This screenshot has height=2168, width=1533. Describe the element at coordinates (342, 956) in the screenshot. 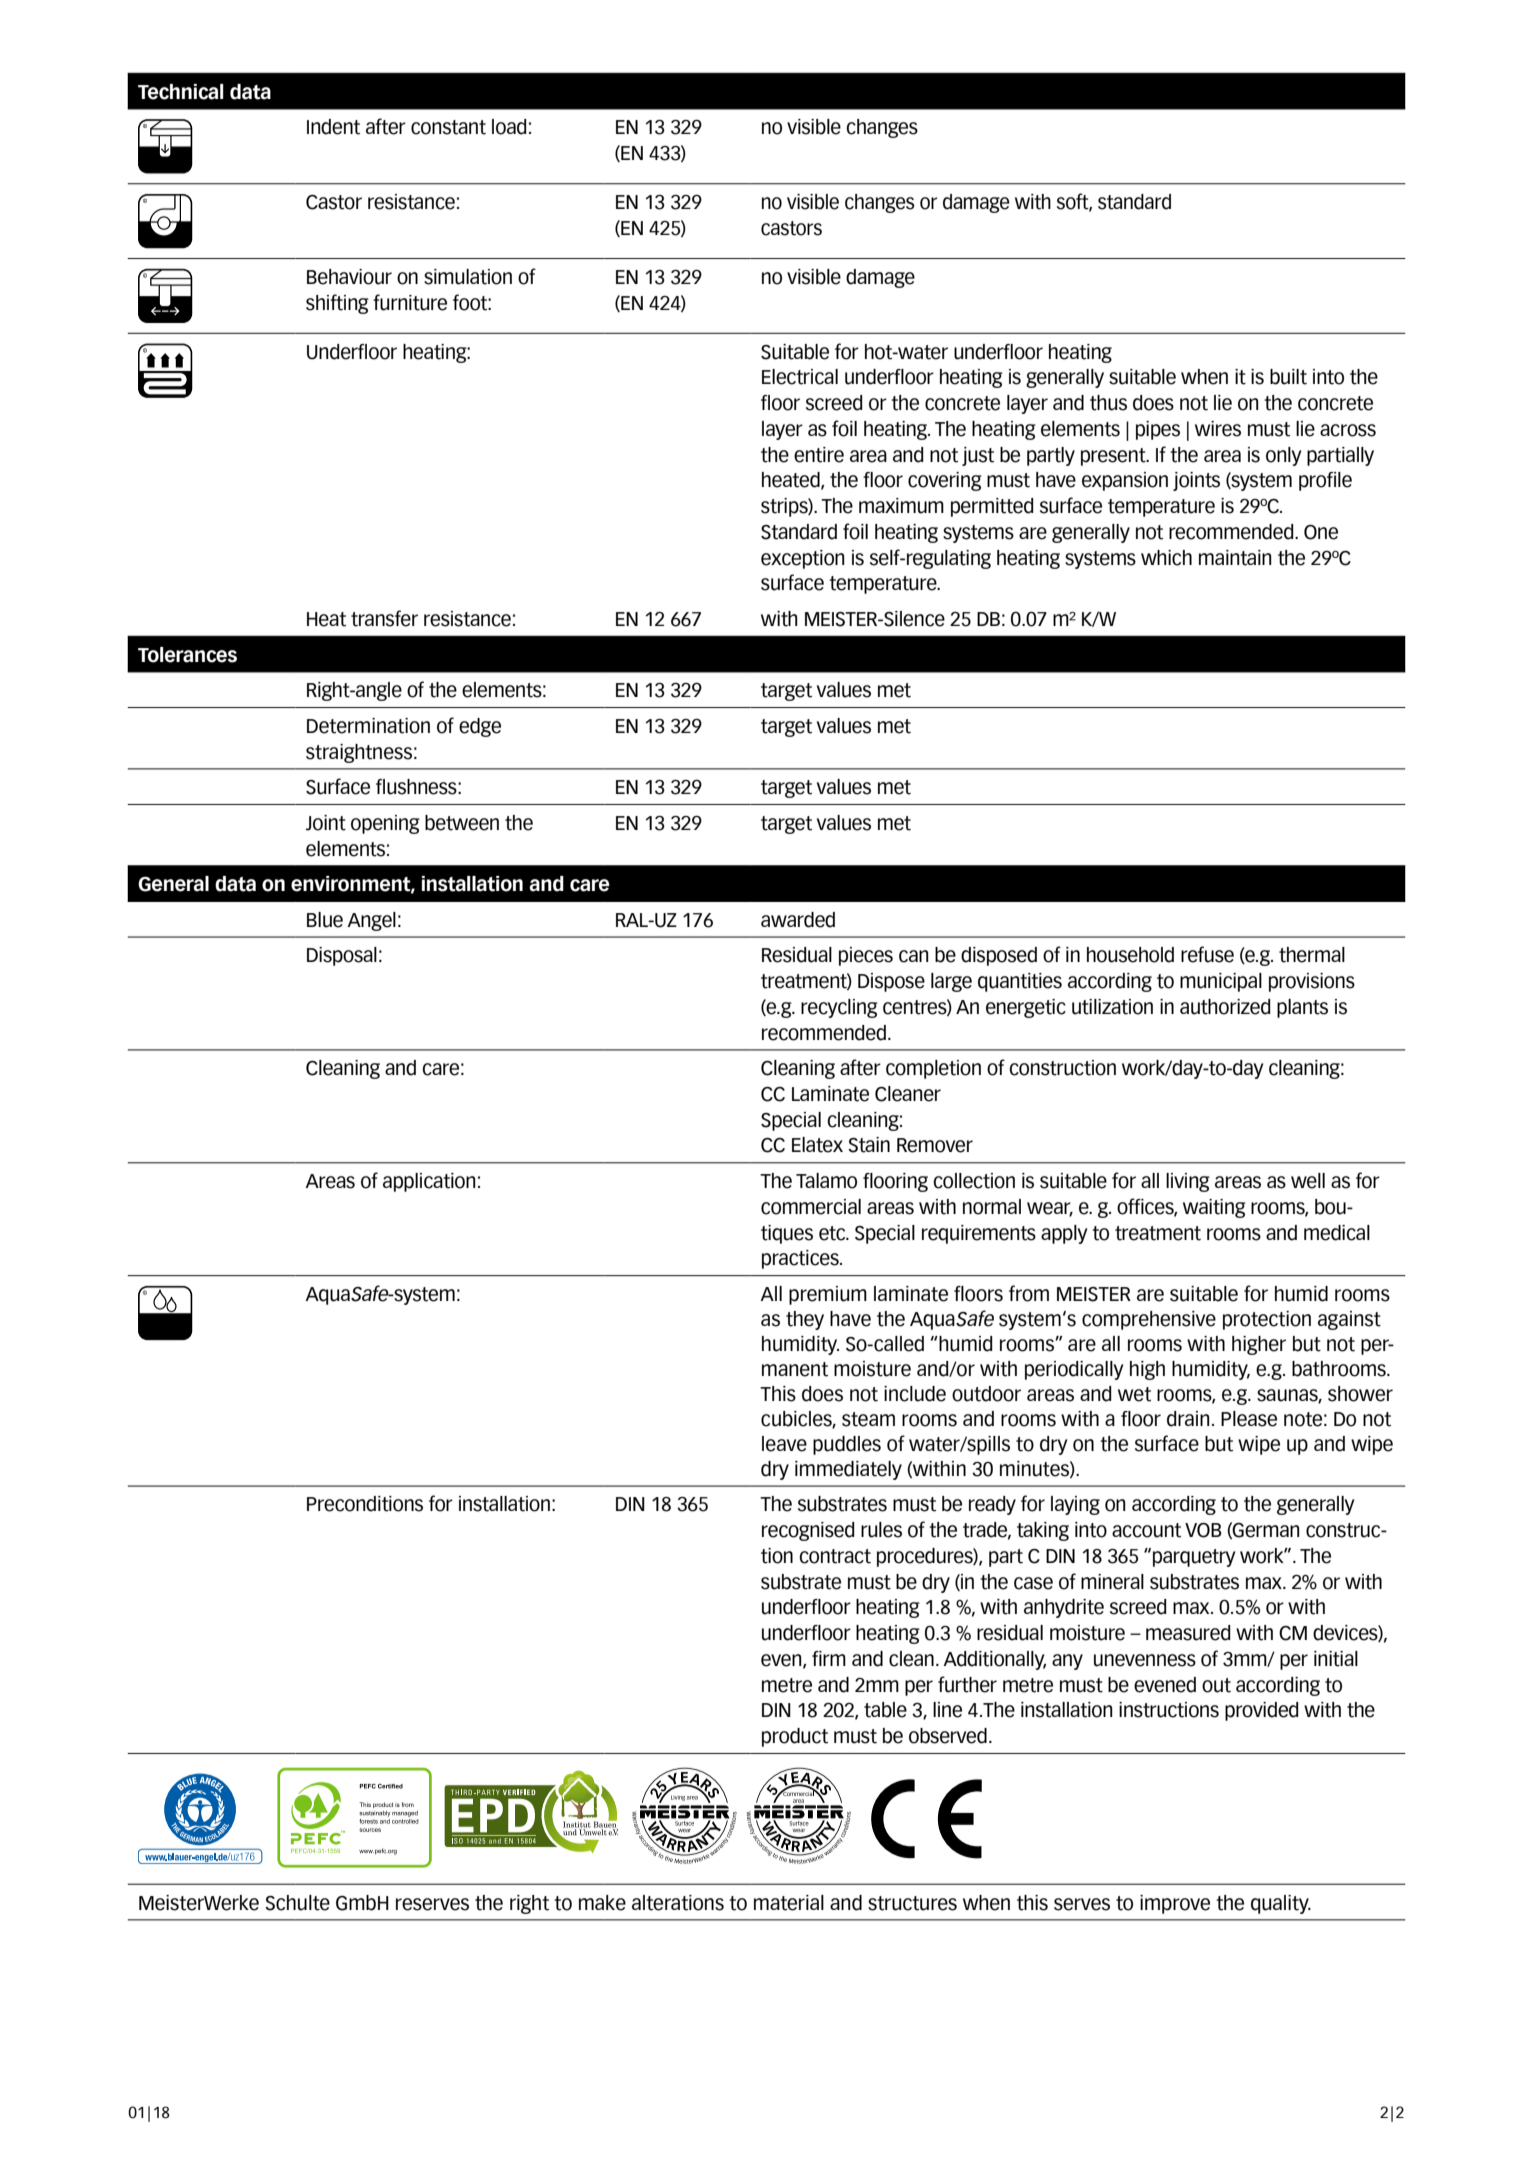

I see `Disposal` at that location.
